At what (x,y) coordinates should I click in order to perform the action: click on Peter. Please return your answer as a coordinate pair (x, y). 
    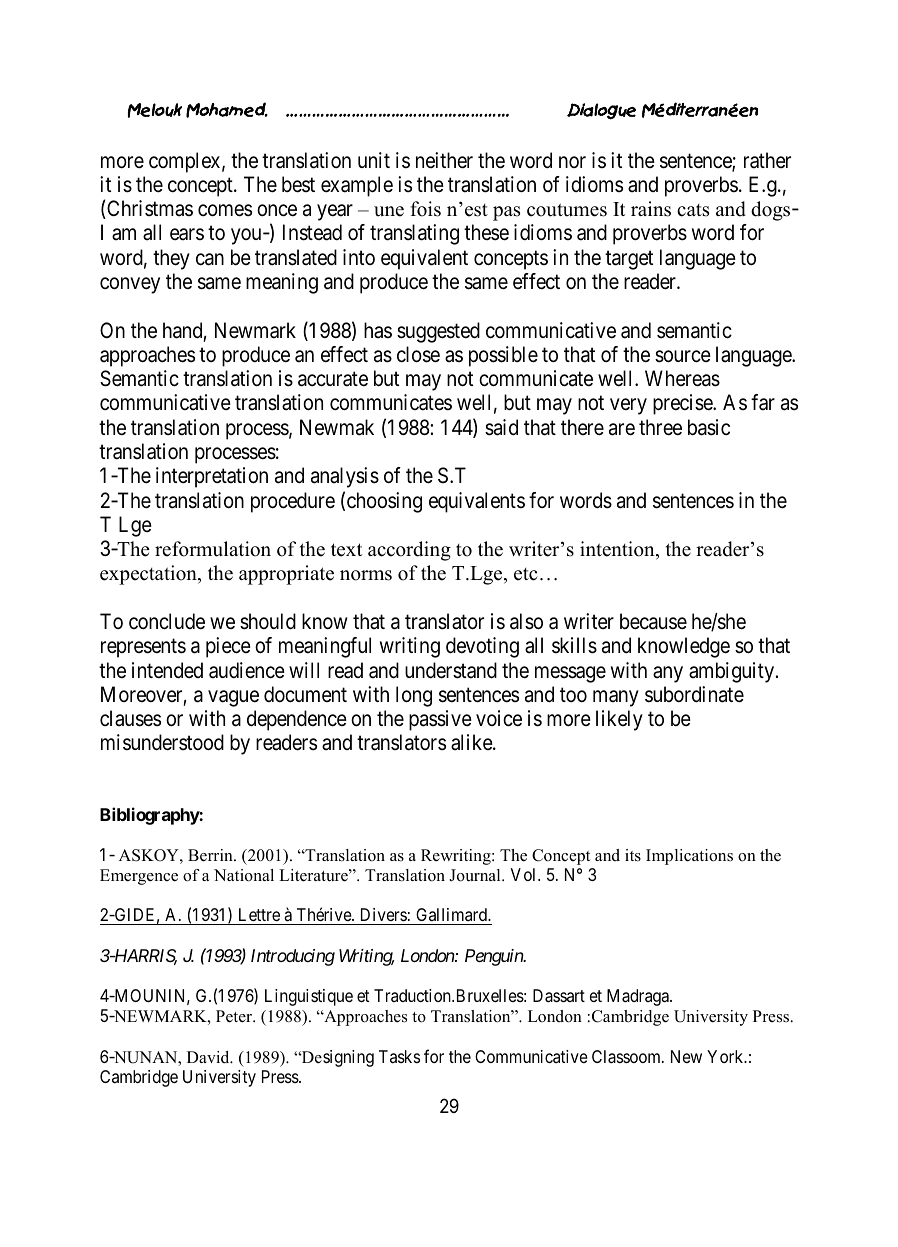
    Looking at the image, I should click on (235, 1016).
